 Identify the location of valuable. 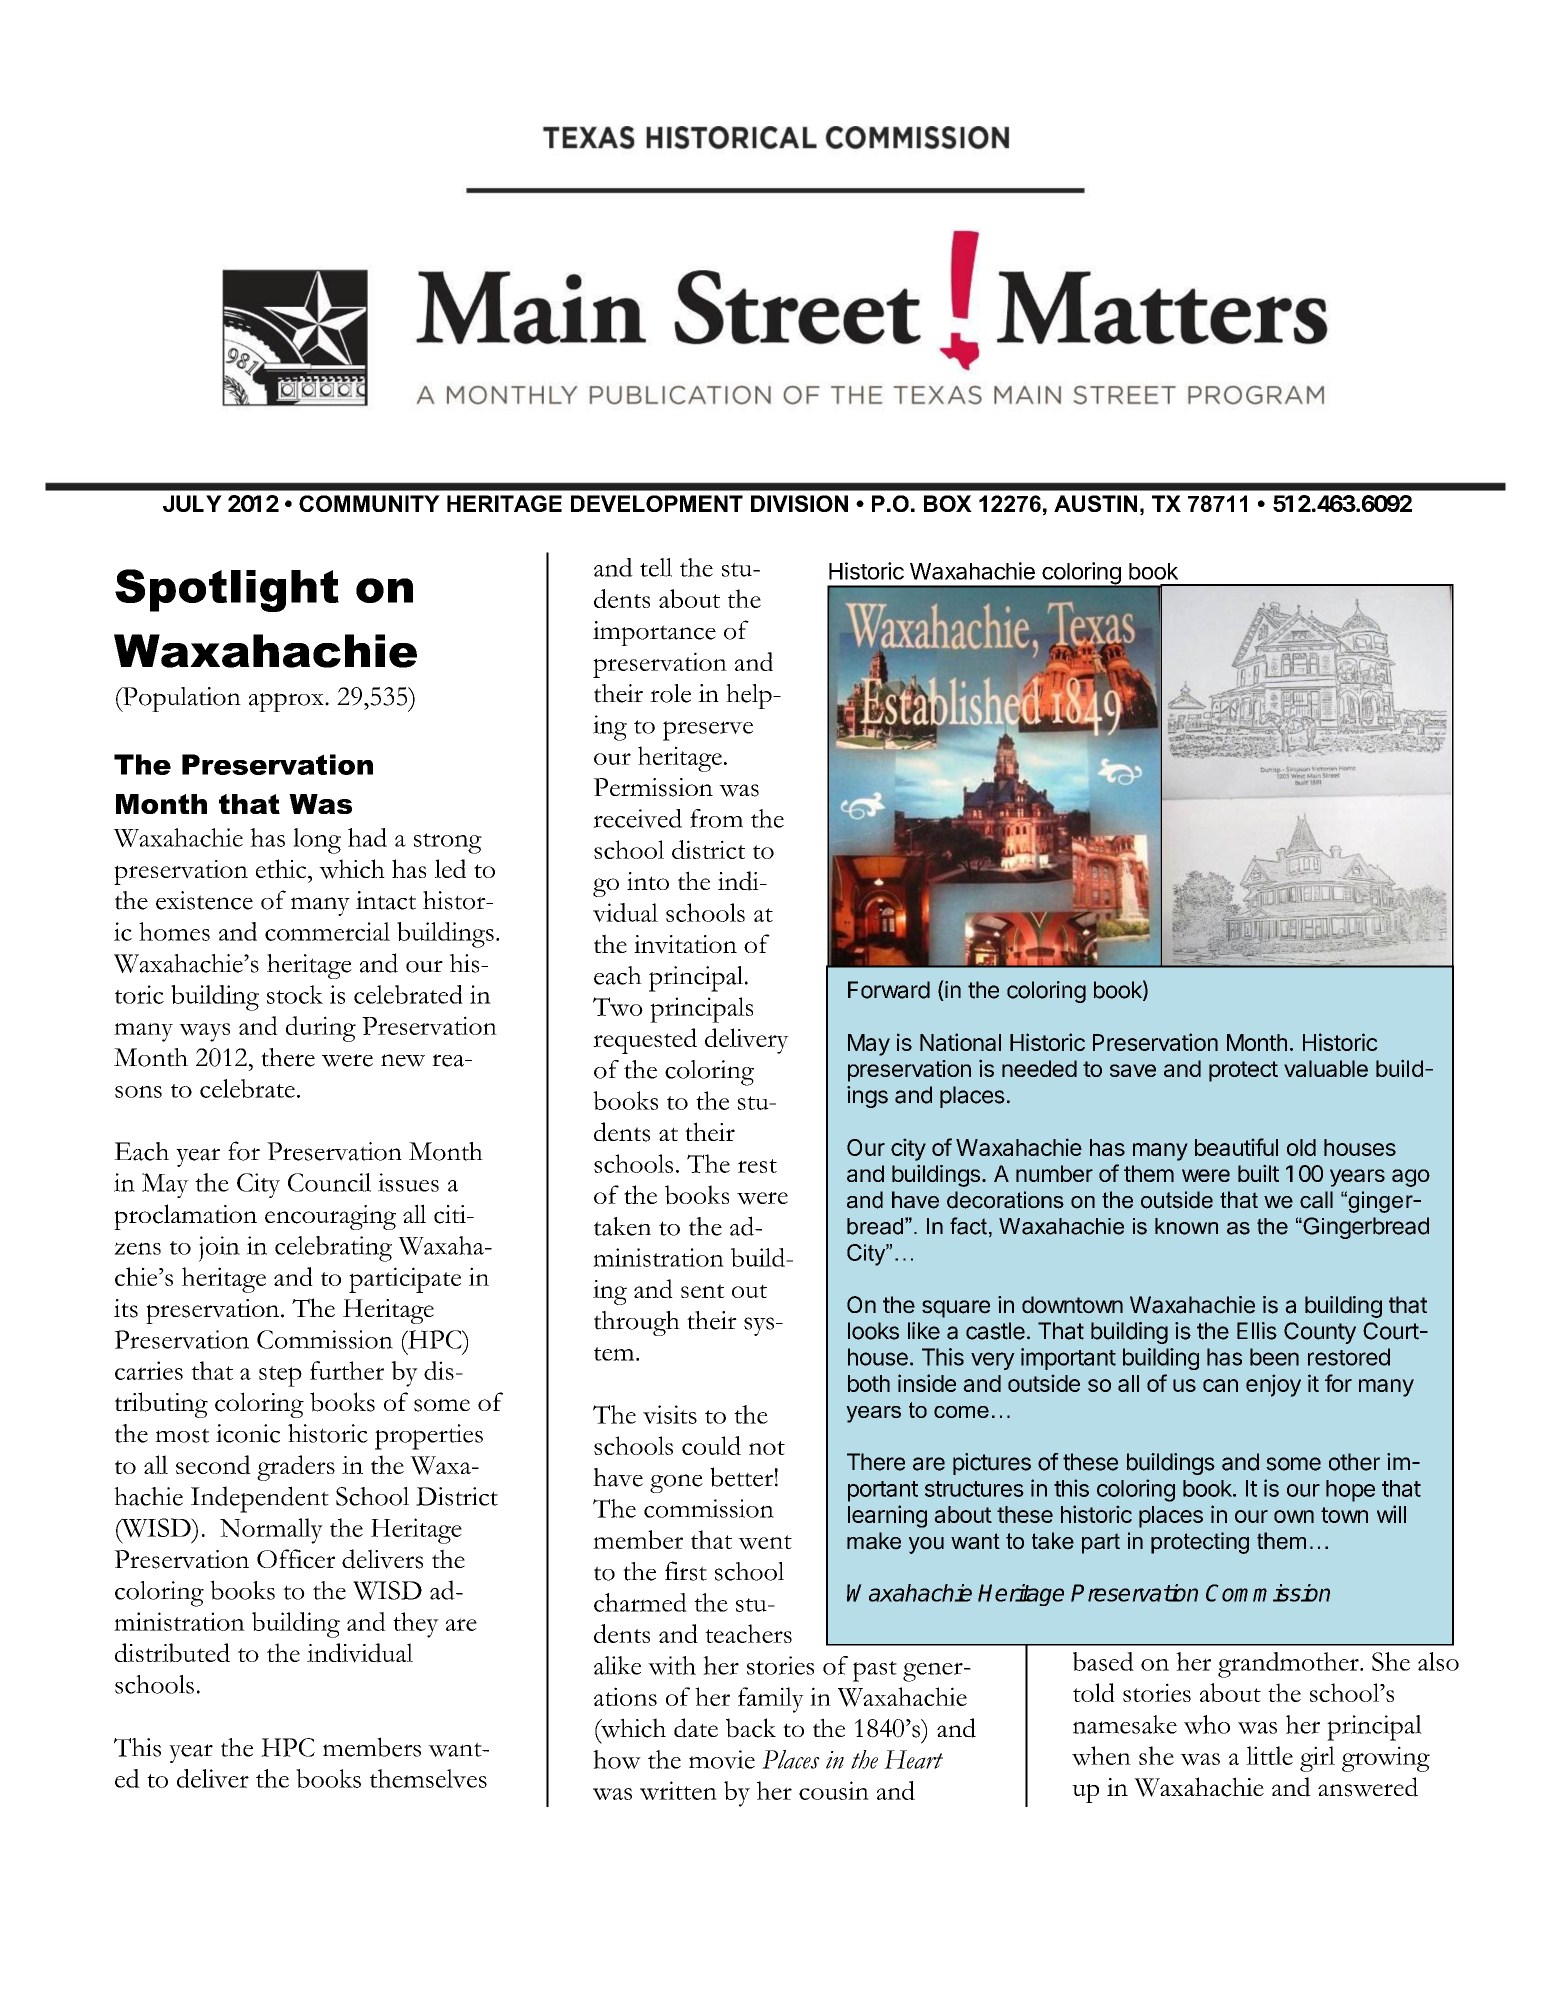
(1326, 1068).
